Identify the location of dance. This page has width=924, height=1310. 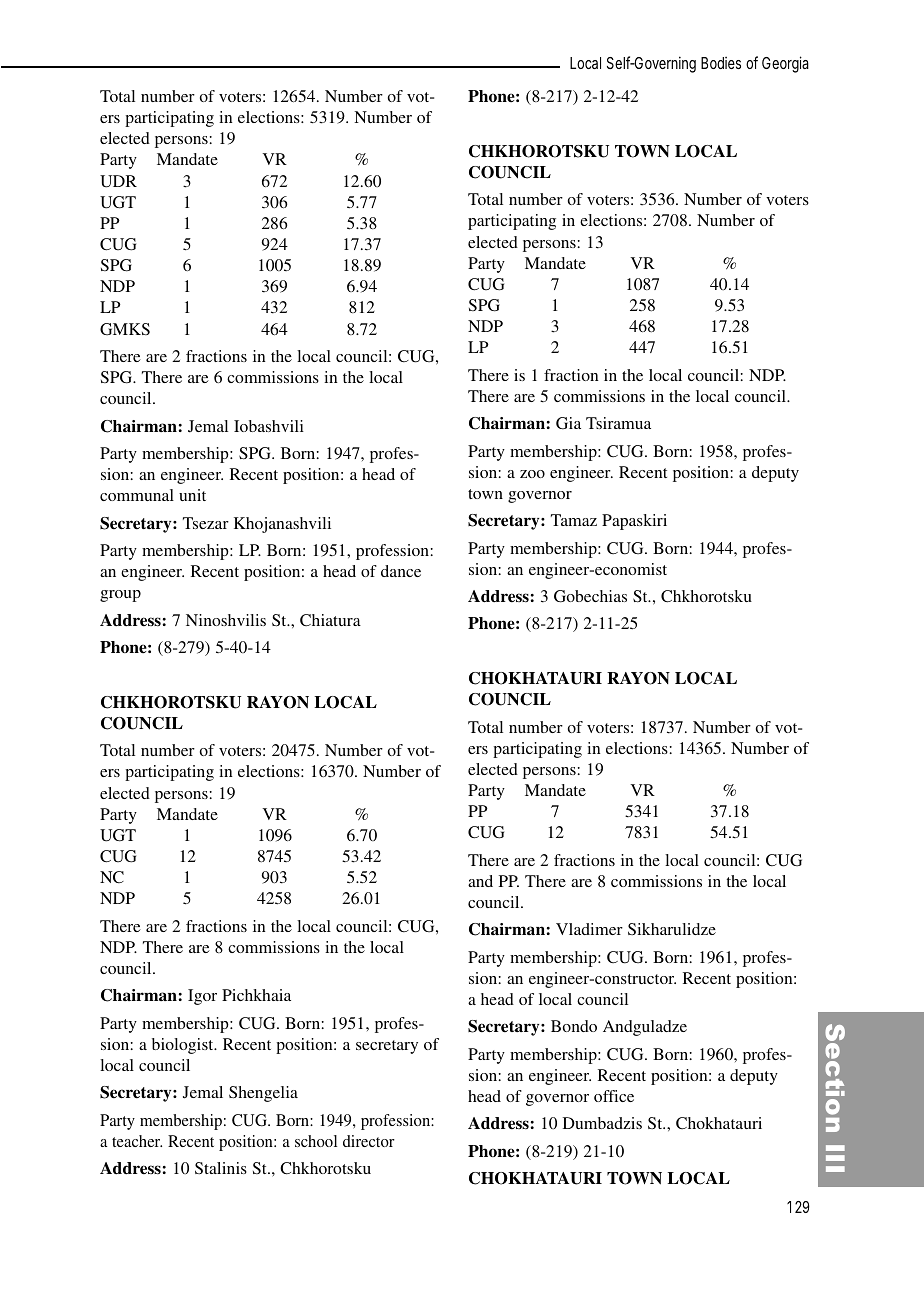
(401, 571).
